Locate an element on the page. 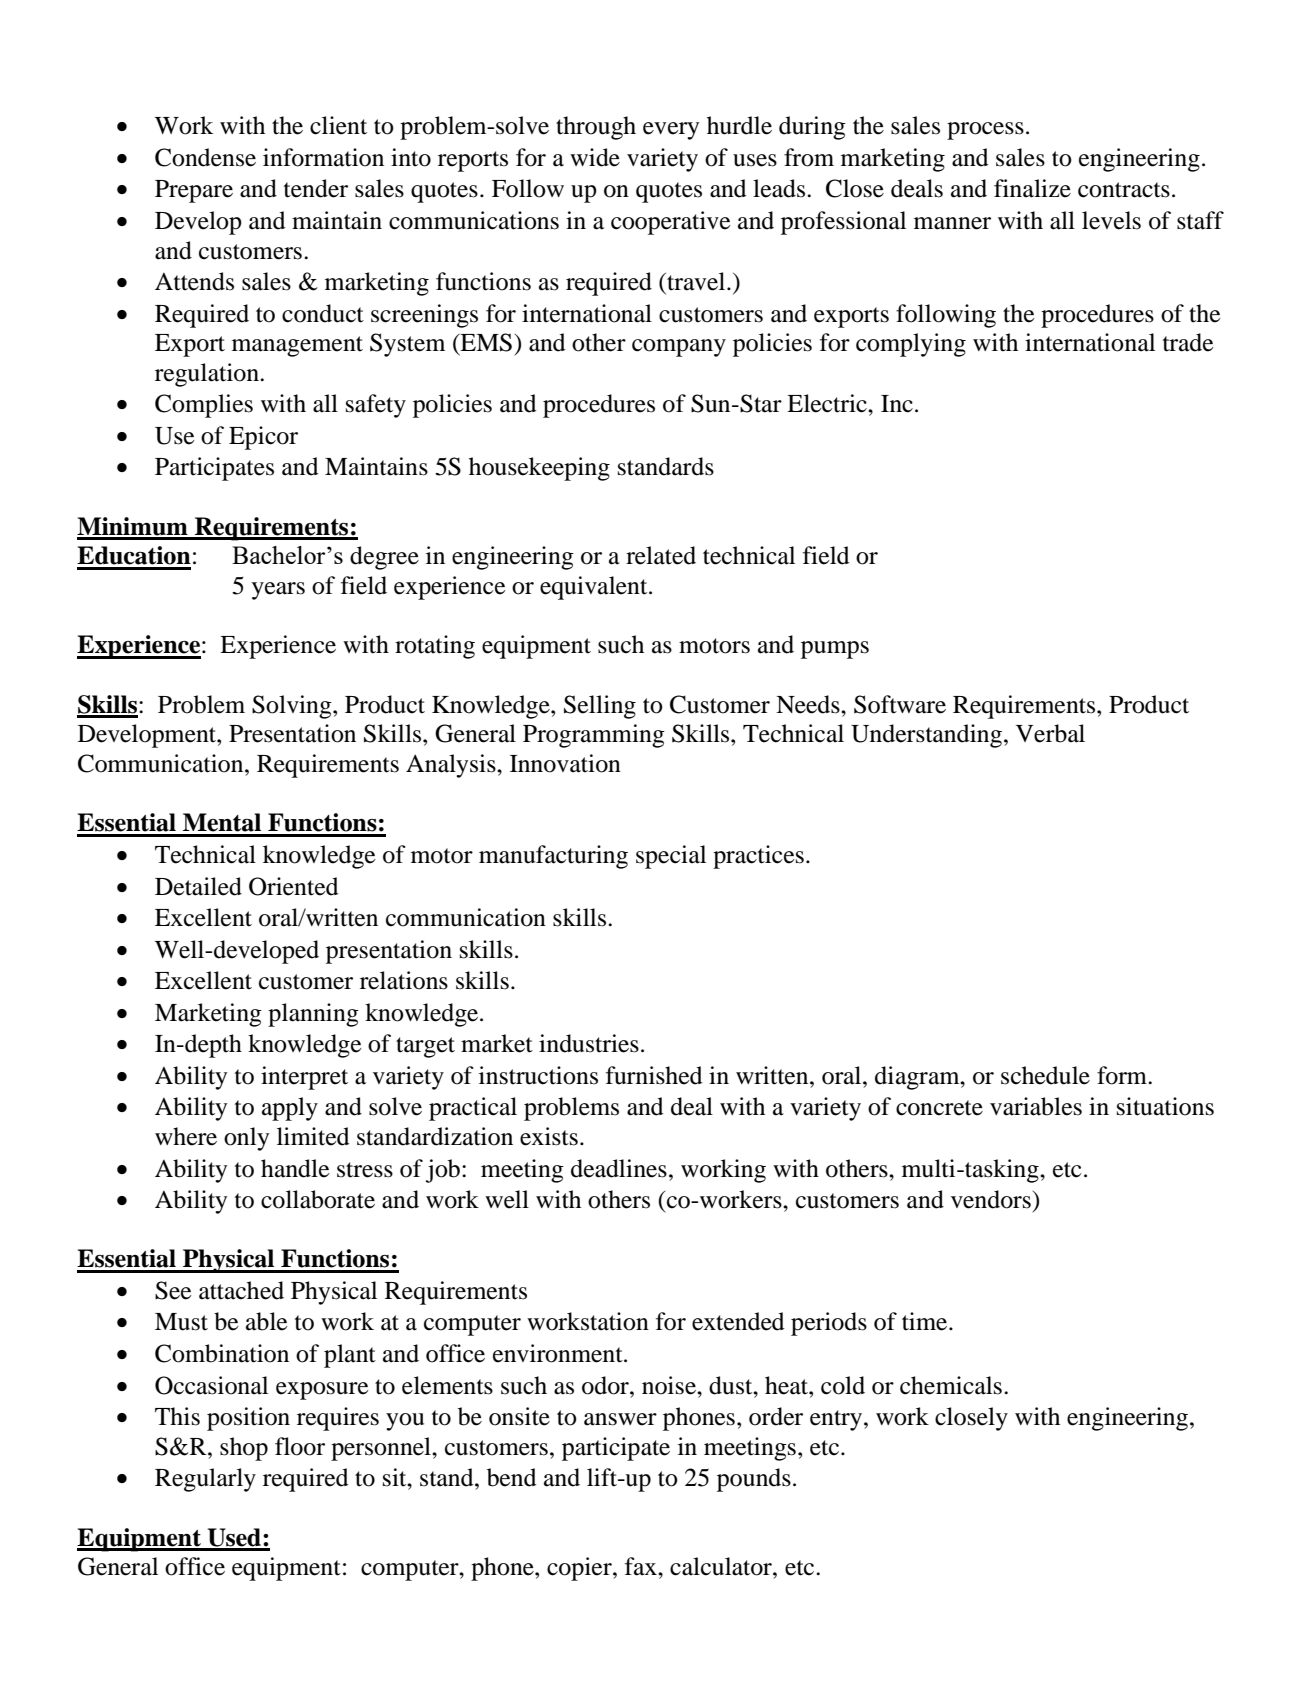  every is located at coordinates (671, 131).
